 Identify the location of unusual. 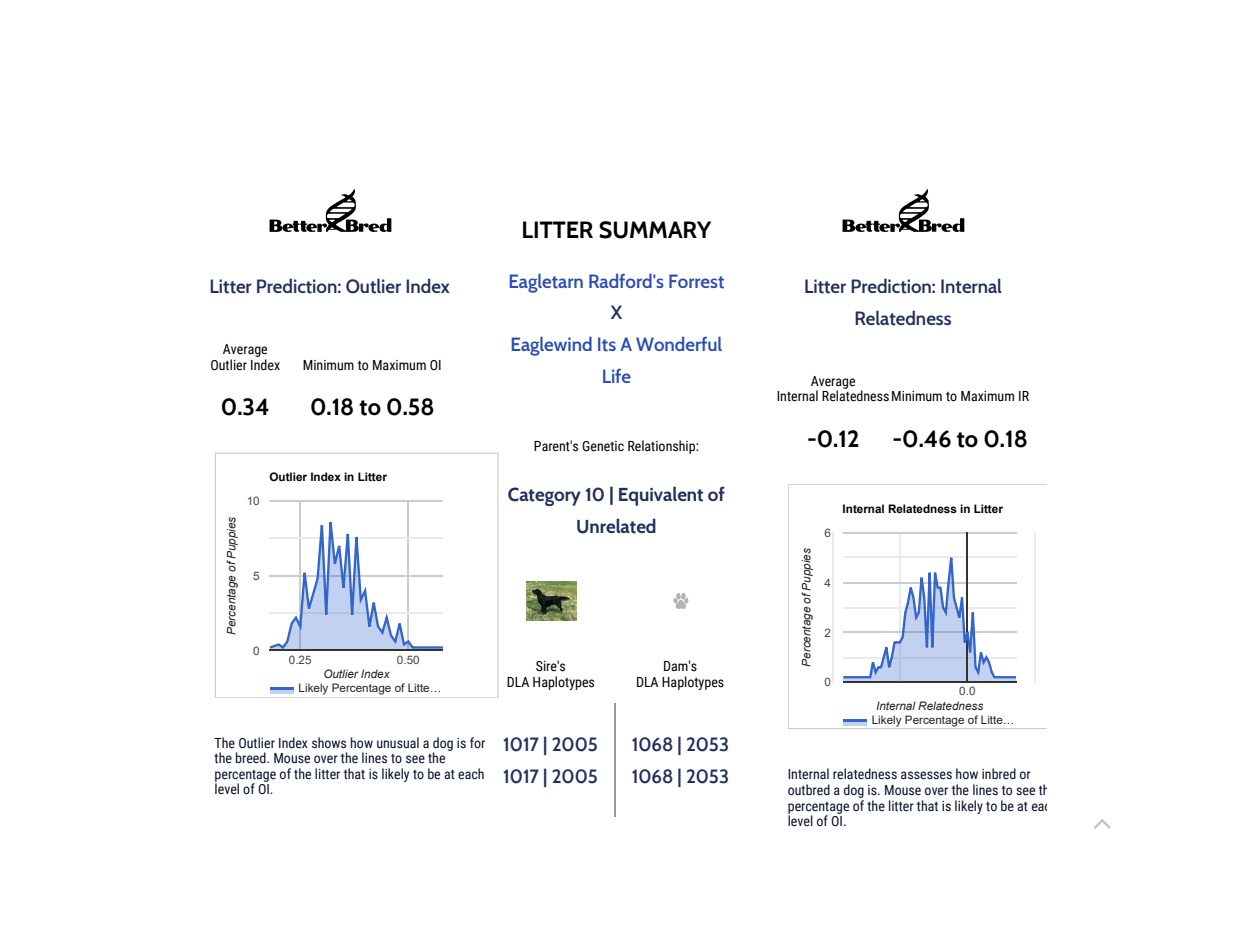
(398, 742).
